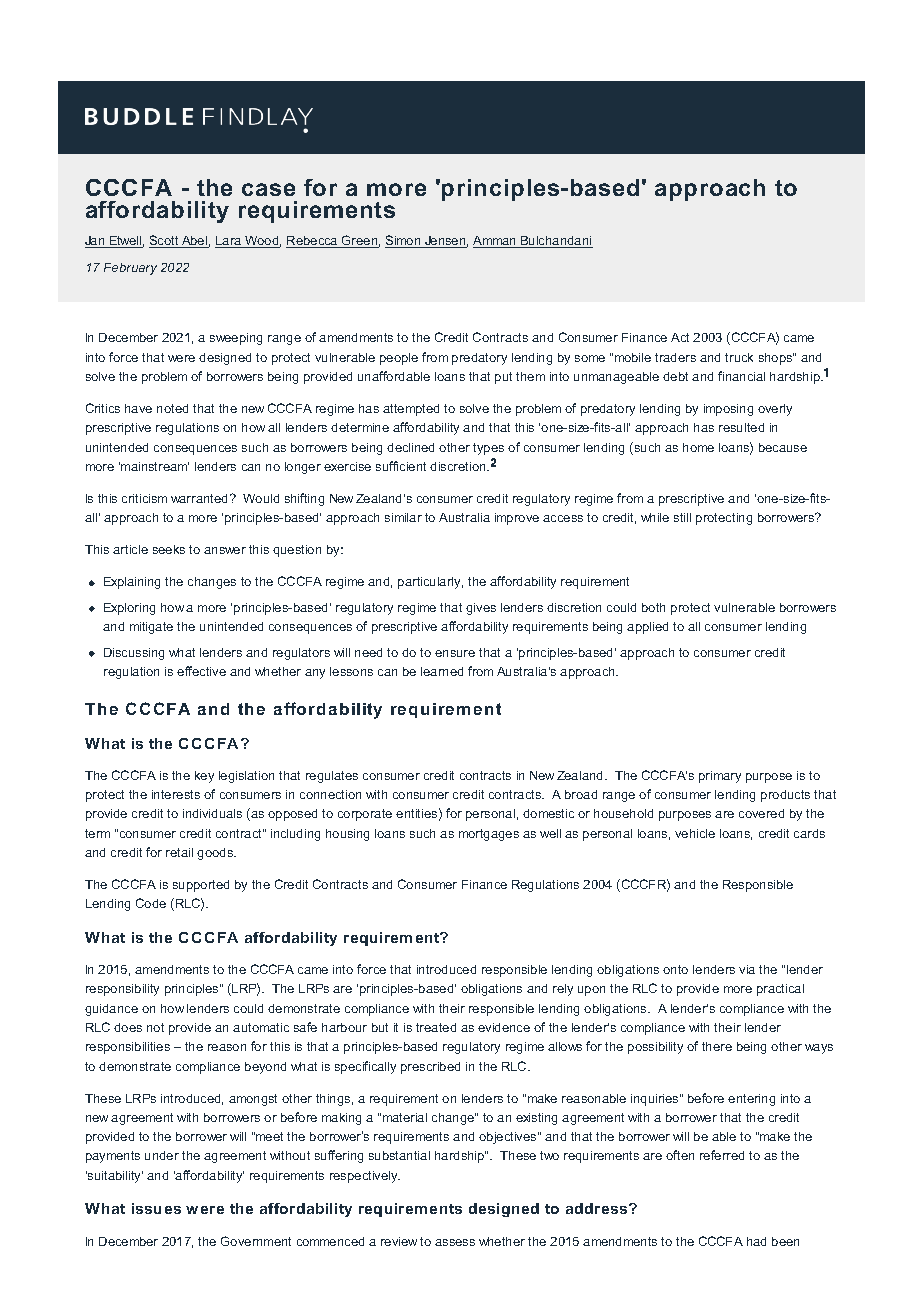 The height and width of the image is (1308, 924). Describe the element at coordinates (201, 886) in the image. I see `supported` at that location.
